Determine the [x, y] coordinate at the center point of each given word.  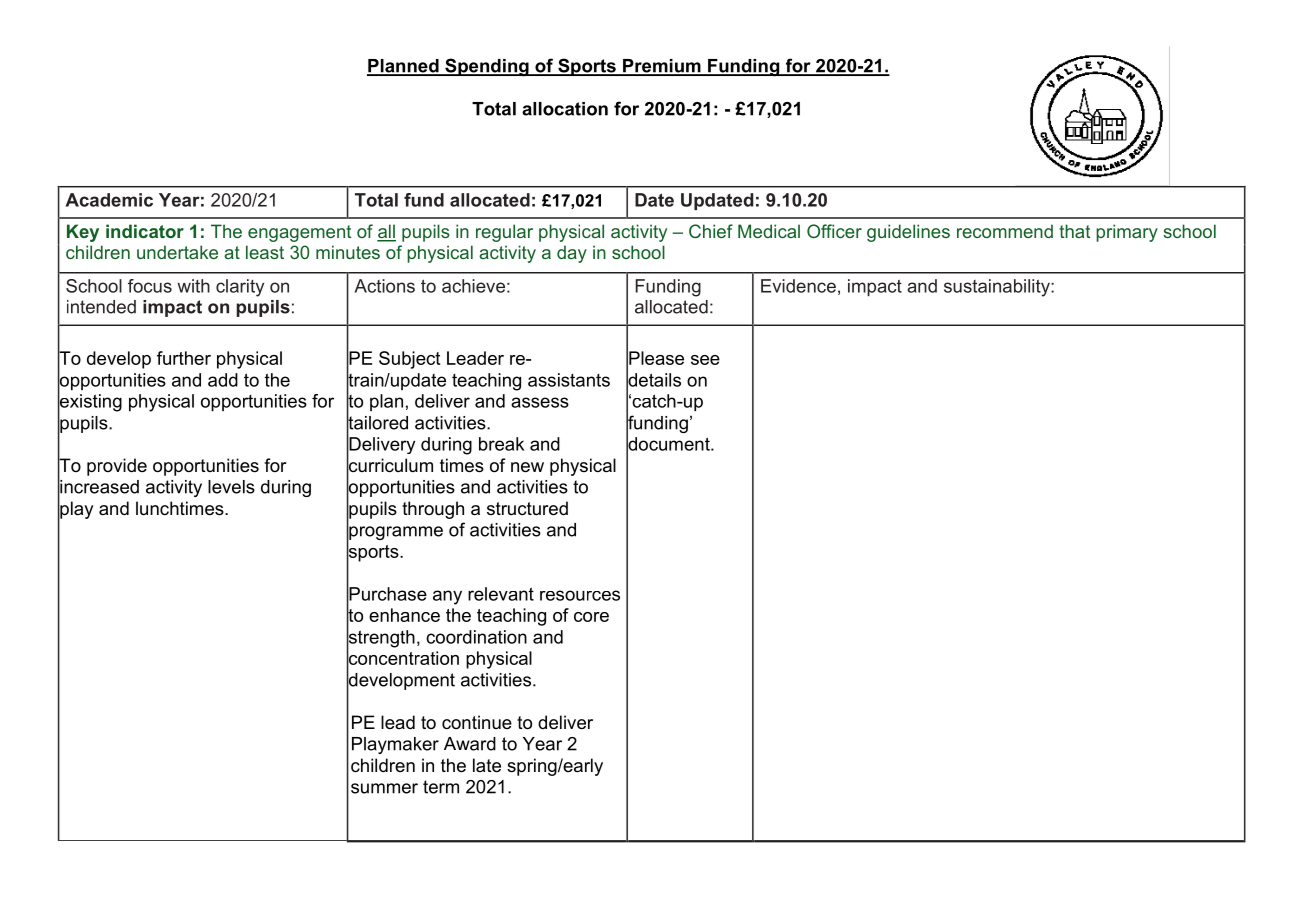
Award [470, 744]
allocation [565, 109]
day [572, 254]
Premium [662, 67]
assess [540, 402]
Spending [487, 67]
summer [384, 788]
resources [580, 595]
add [223, 380]
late [487, 765]
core [591, 617]
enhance [404, 615]
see [705, 360]
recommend [1005, 231]
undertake [177, 252]
